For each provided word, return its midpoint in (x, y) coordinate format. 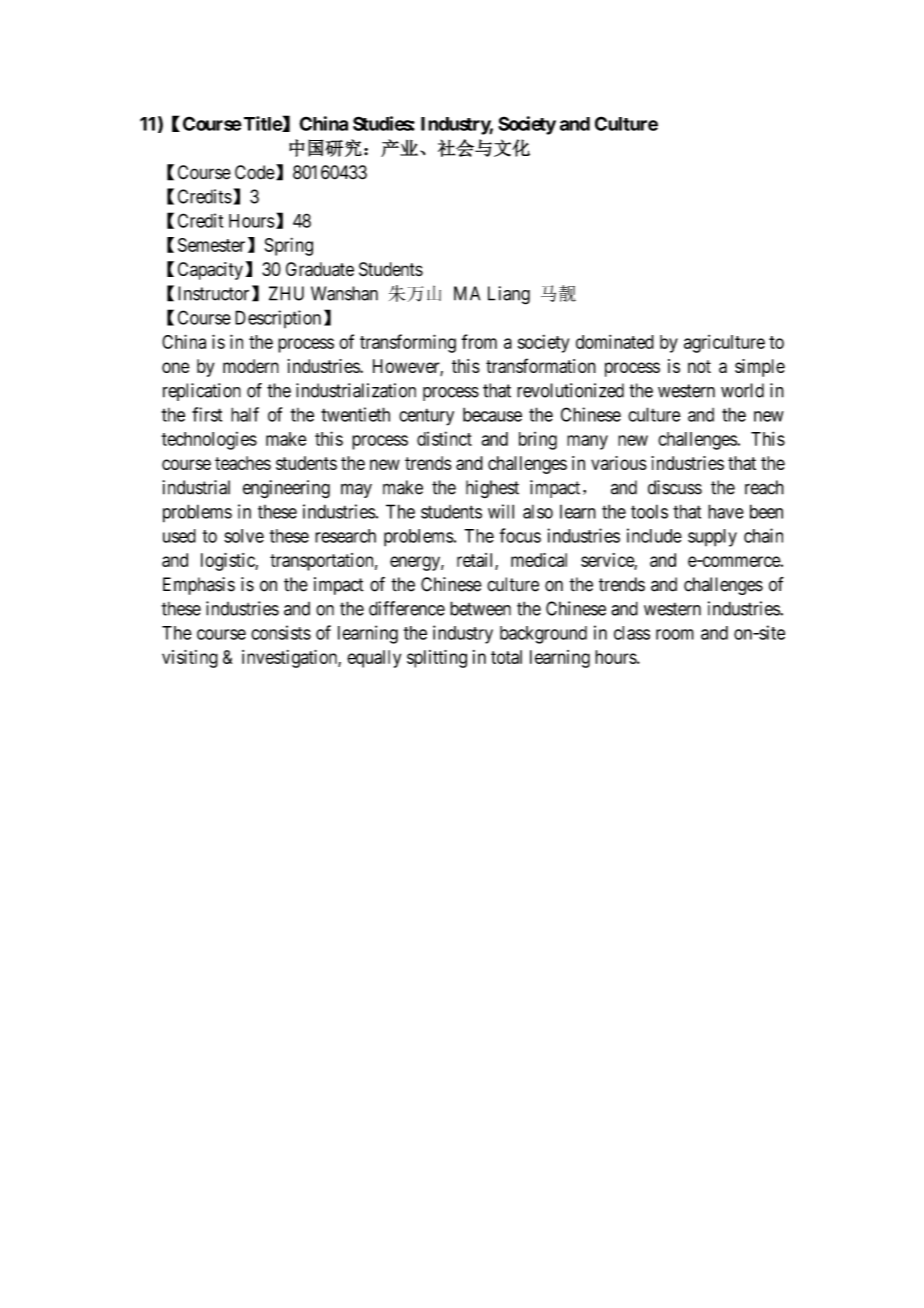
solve (244, 536)
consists (281, 632)
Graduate (320, 269)
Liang (509, 295)
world (742, 390)
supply (712, 538)
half (245, 414)
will (501, 511)
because (492, 414)
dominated (615, 342)
